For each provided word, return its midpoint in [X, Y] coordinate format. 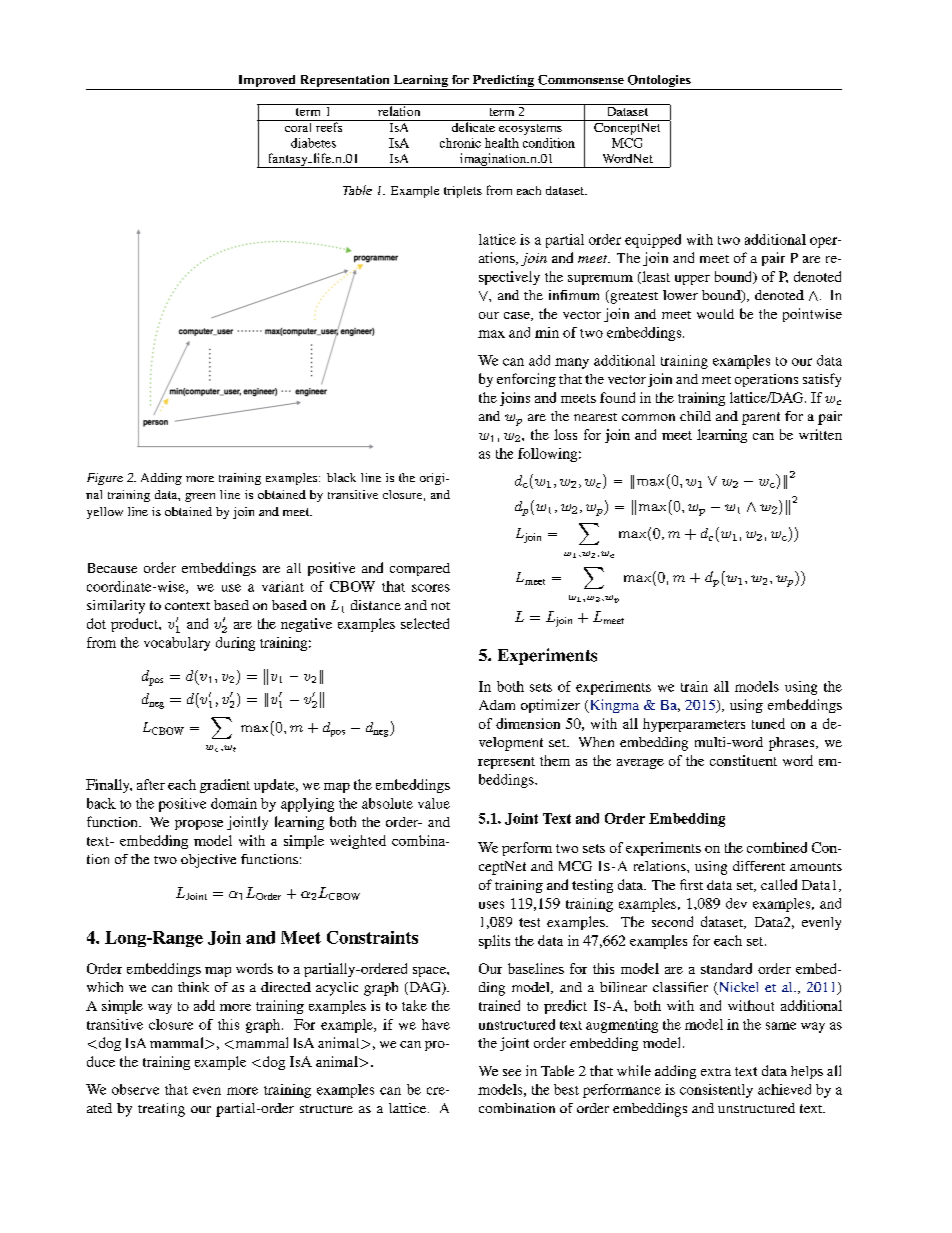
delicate [473, 126]
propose [199, 825]
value [434, 803]
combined [777, 847]
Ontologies [659, 82]
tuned [768, 723]
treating [161, 1110]
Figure [105, 479]
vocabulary [177, 644]
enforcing [526, 380]
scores [431, 588]
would [715, 314]
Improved [266, 82]
